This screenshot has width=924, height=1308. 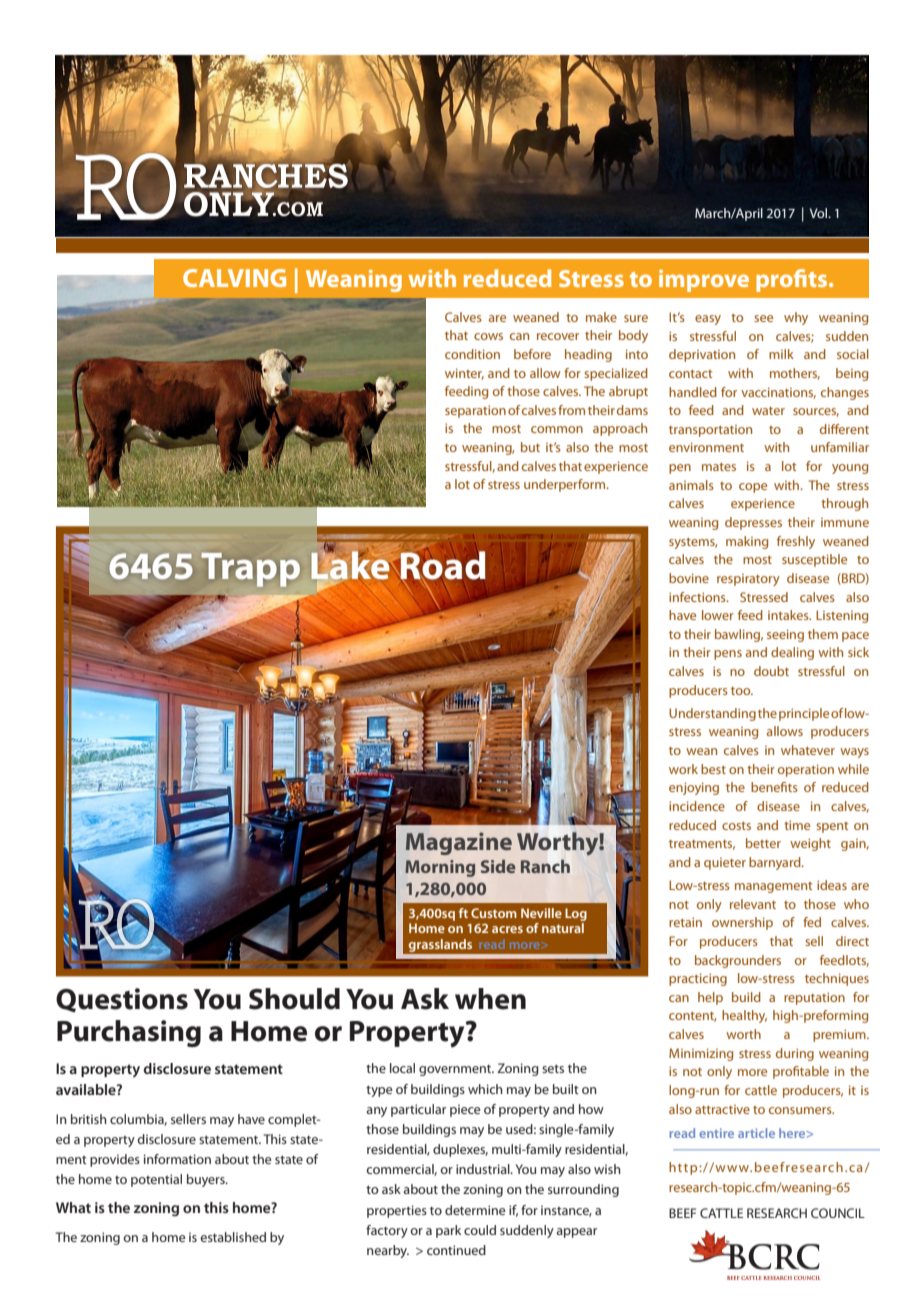 I want to click on principle, so click(x=804, y=714).
